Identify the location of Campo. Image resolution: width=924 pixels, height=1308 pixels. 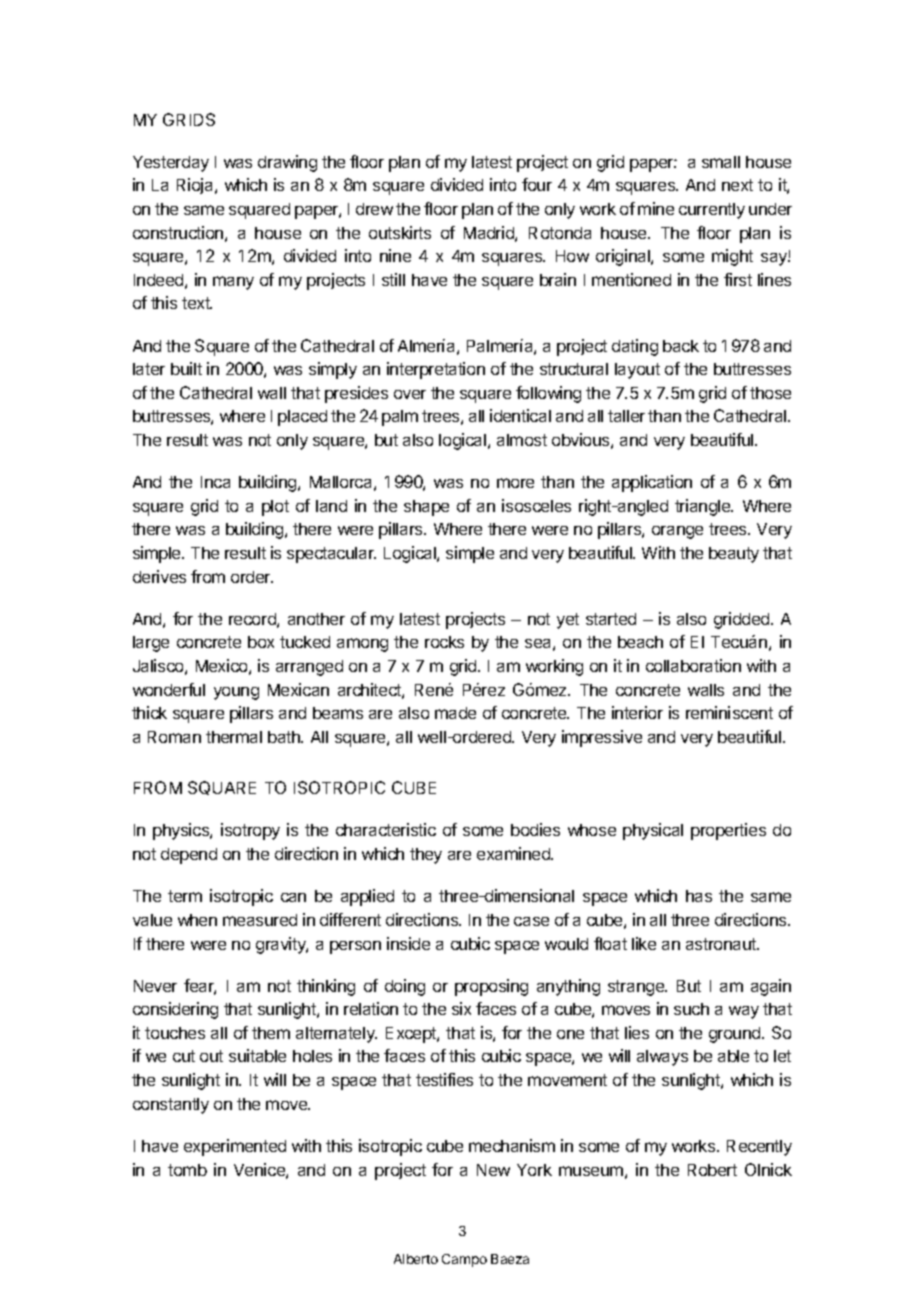
(464, 1260).
